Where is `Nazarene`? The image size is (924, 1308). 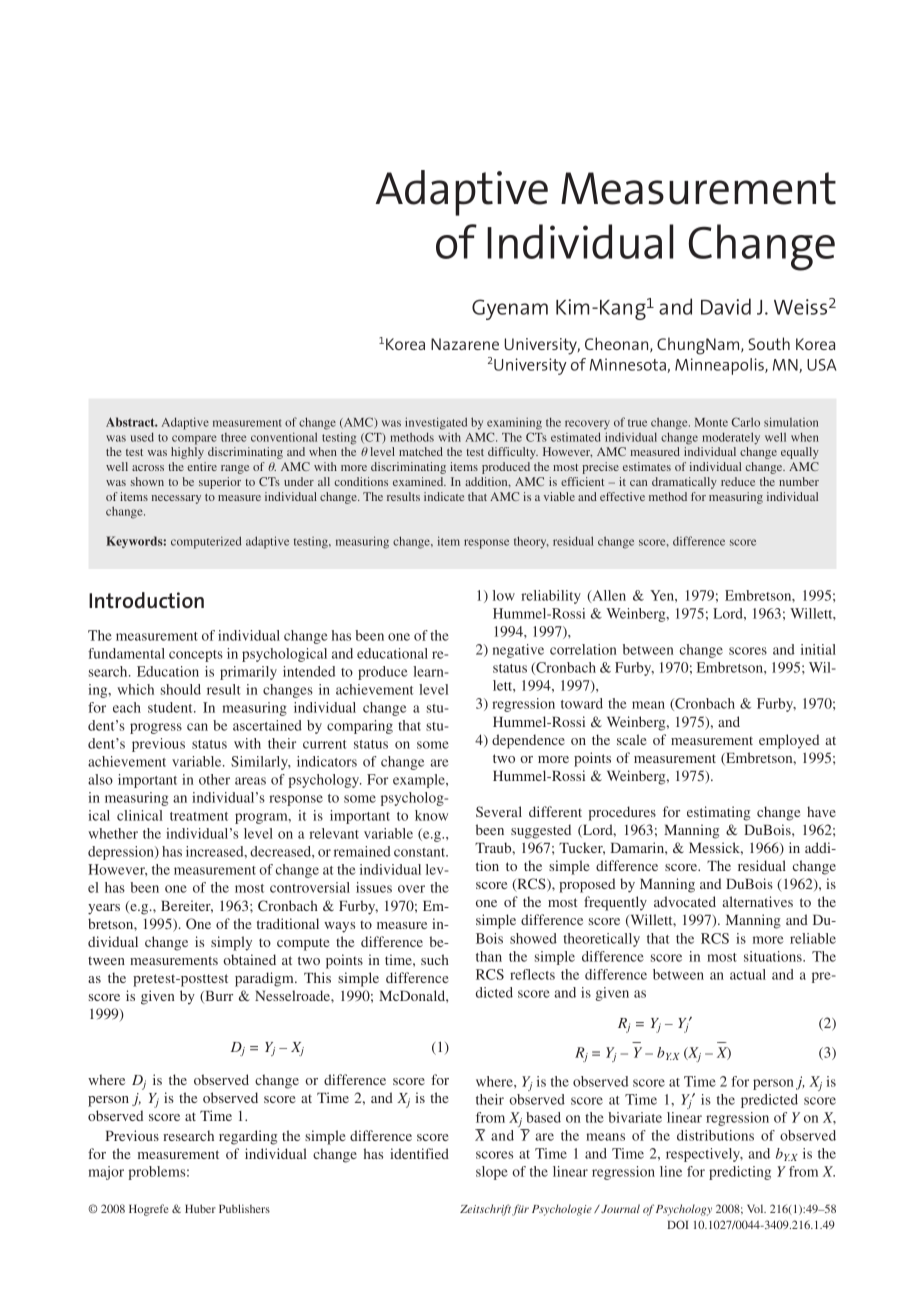 Nazarene is located at coordinates (465, 344).
